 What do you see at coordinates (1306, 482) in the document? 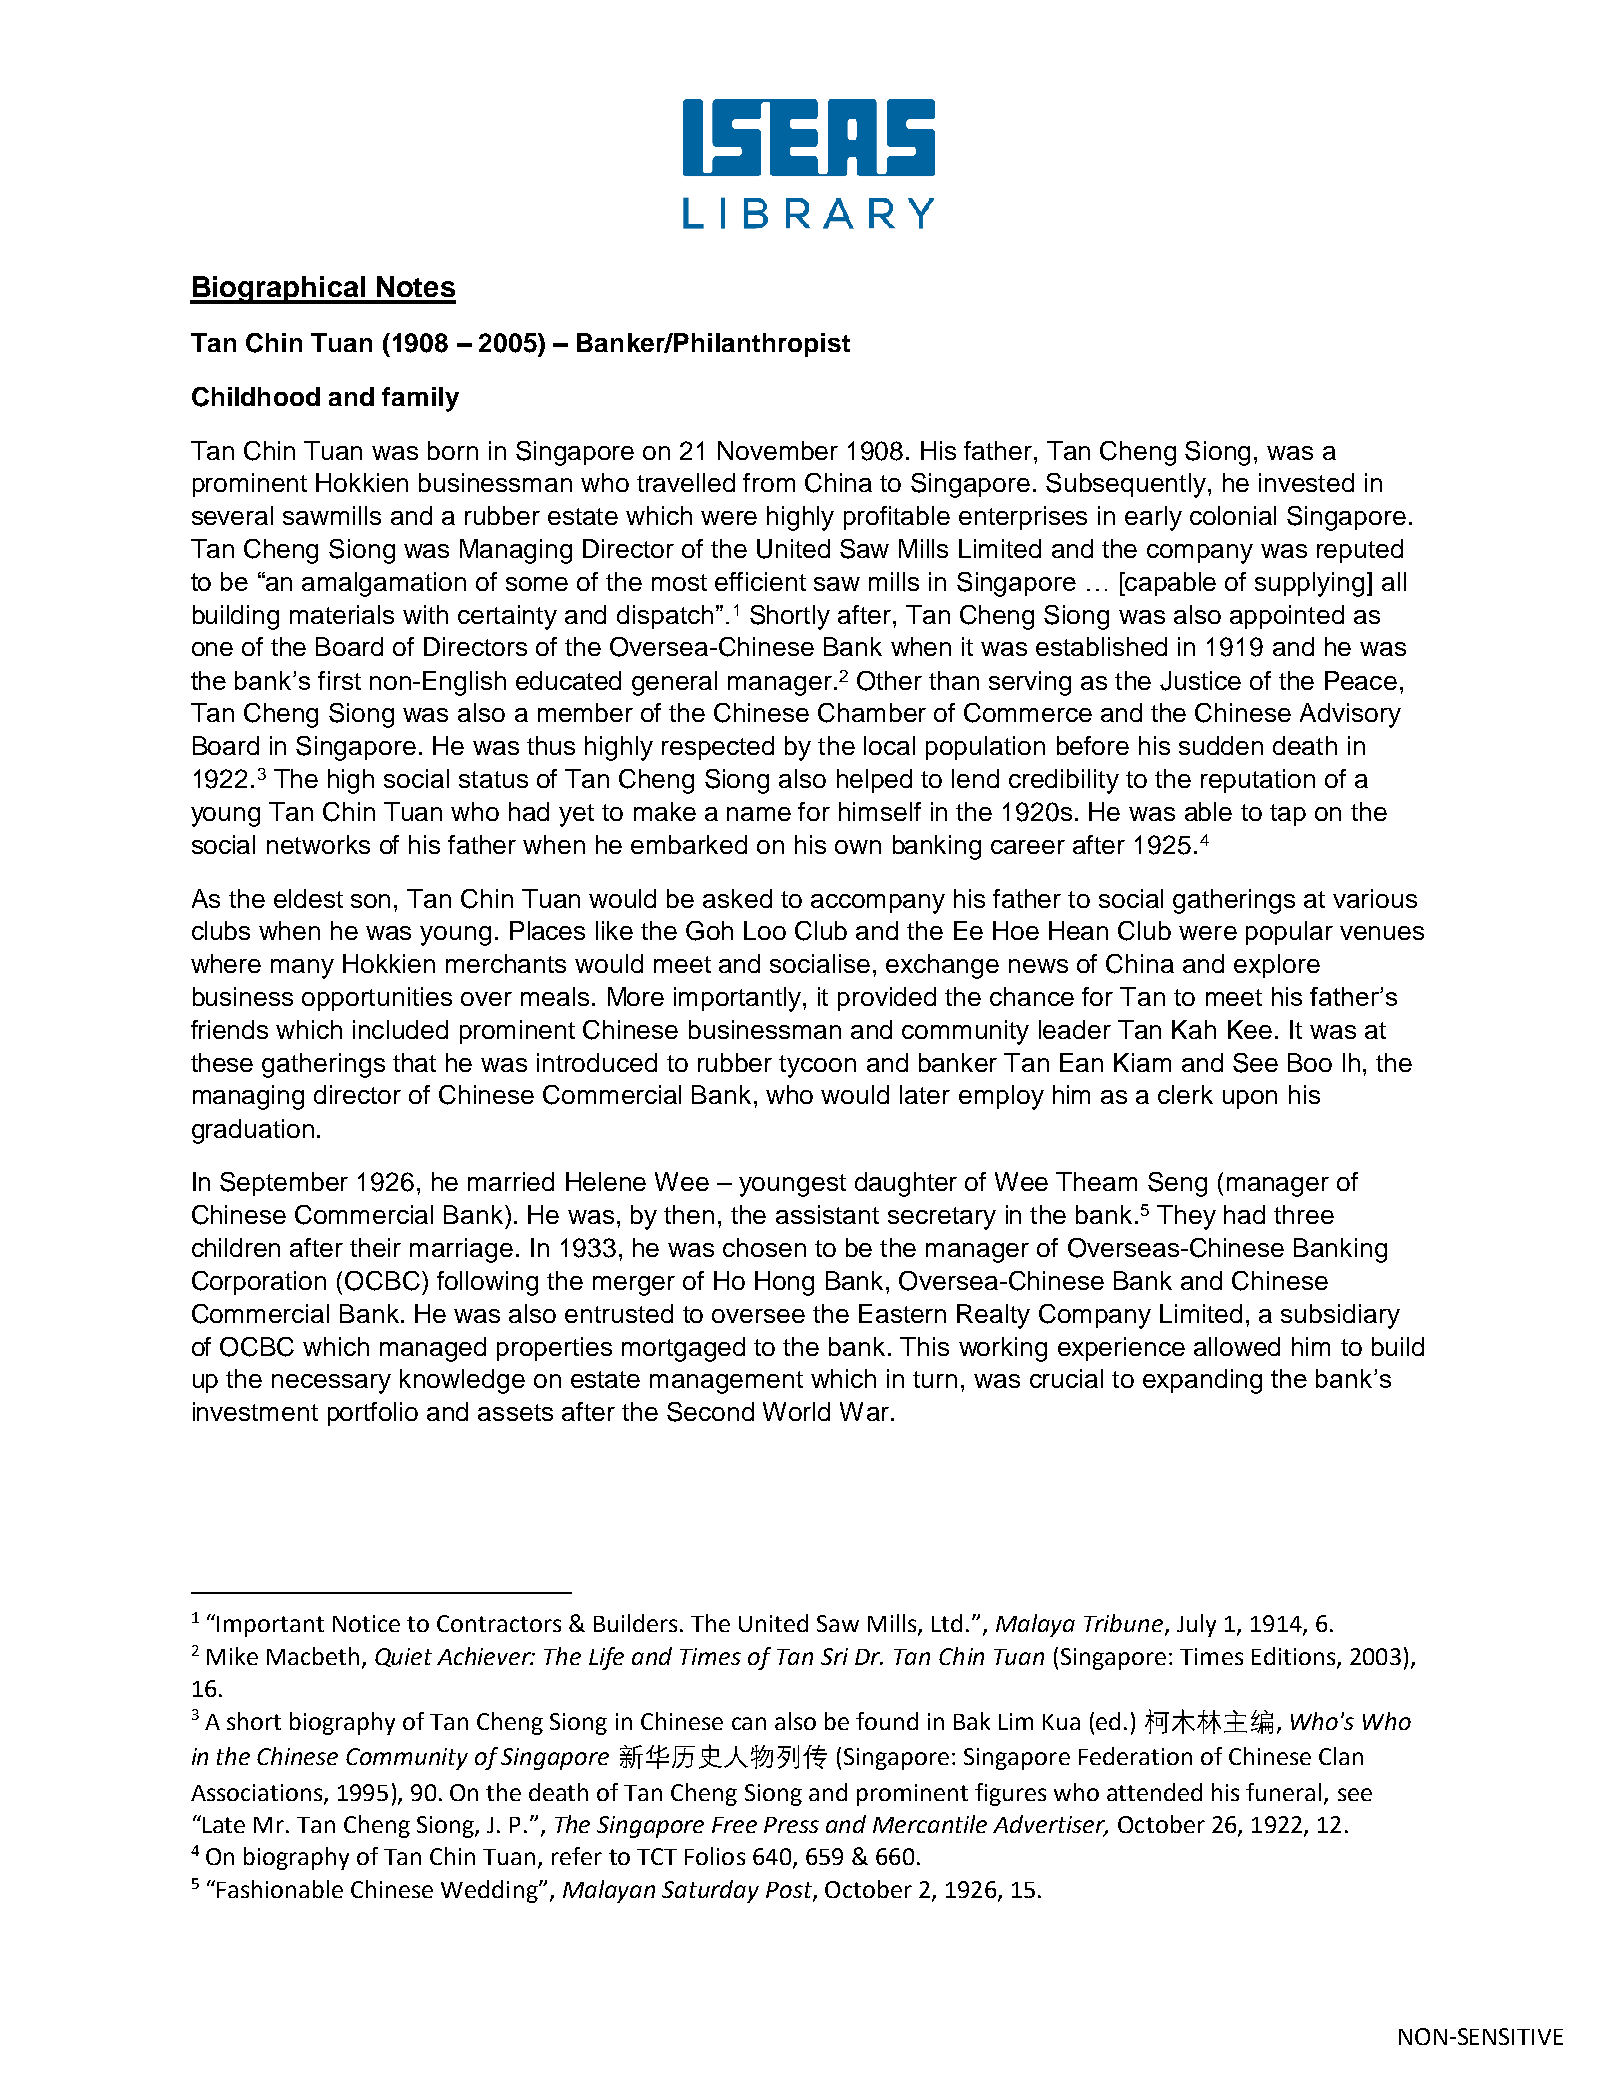
I see `invested` at bounding box center [1306, 482].
